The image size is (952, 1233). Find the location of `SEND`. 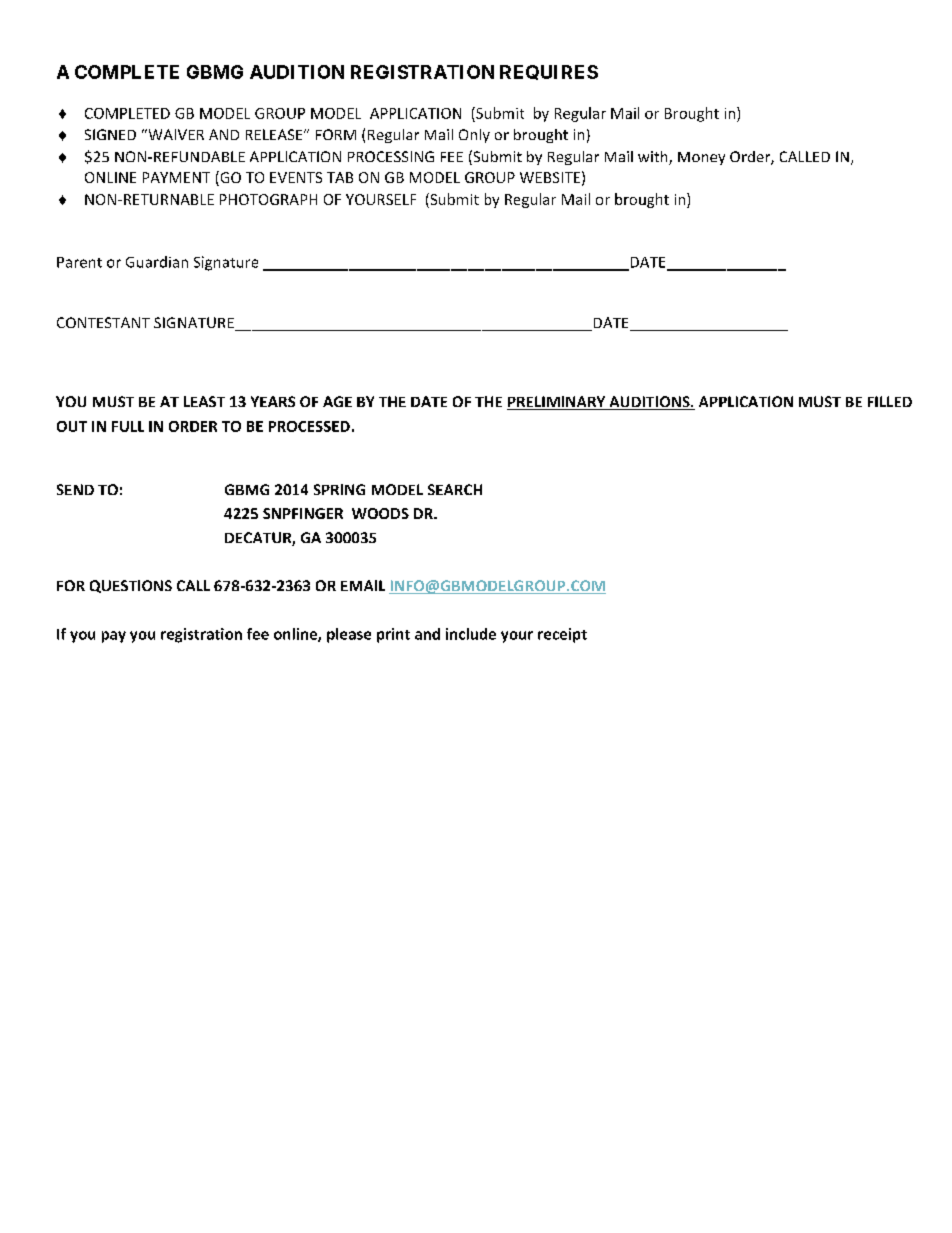

SEND is located at coordinates (75, 489).
